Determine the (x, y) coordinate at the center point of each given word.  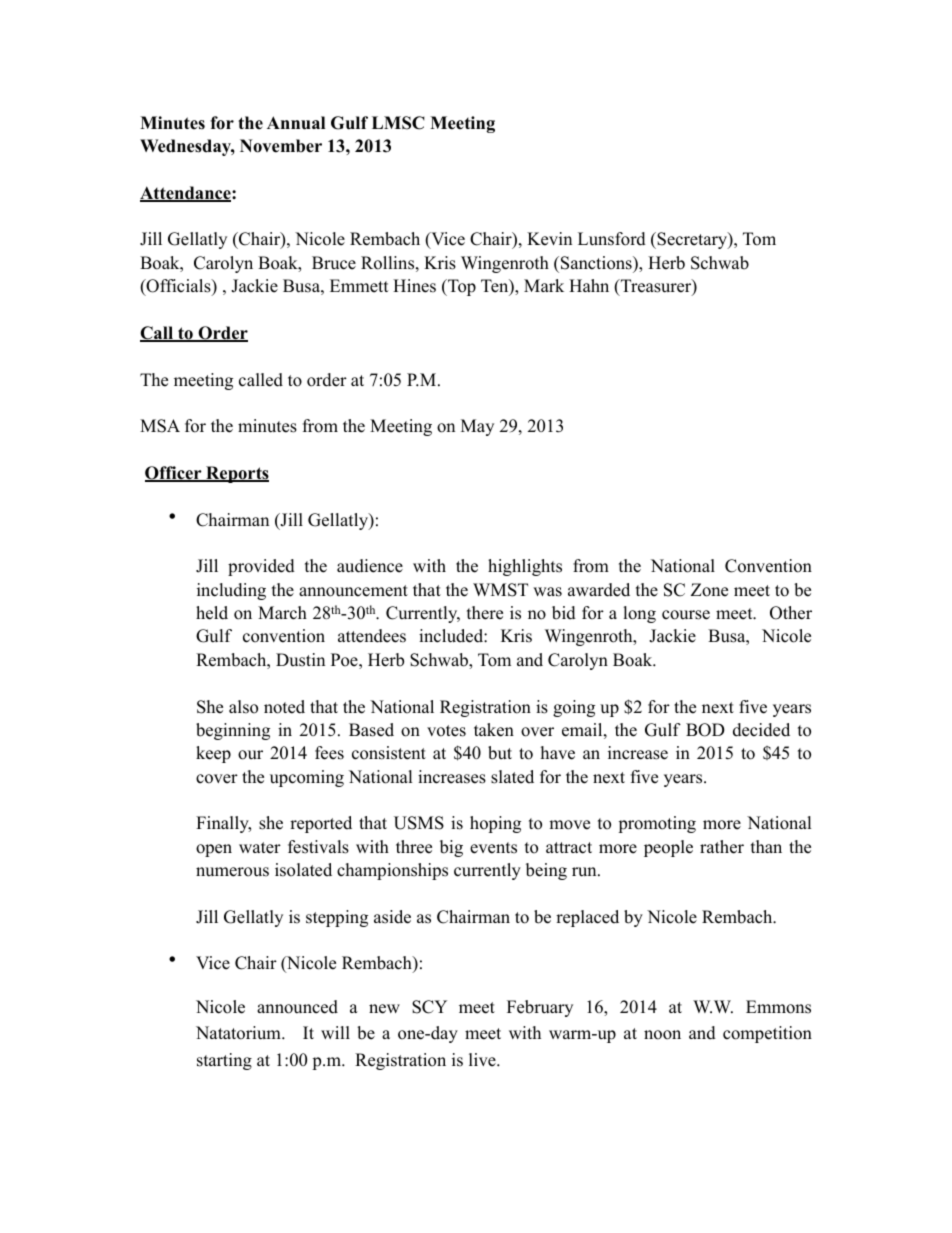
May (477, 427)
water (260, 848)
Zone (709, 590)
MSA (160, 426)
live (483, 1060)
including (231, 591)
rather (722, 847)
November (281, 146)
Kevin (549, 239)
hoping (495, 824)
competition (767, 1034)
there (485, 613)
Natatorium (239, 1033)
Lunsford (612, 239)
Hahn (589, 285)
